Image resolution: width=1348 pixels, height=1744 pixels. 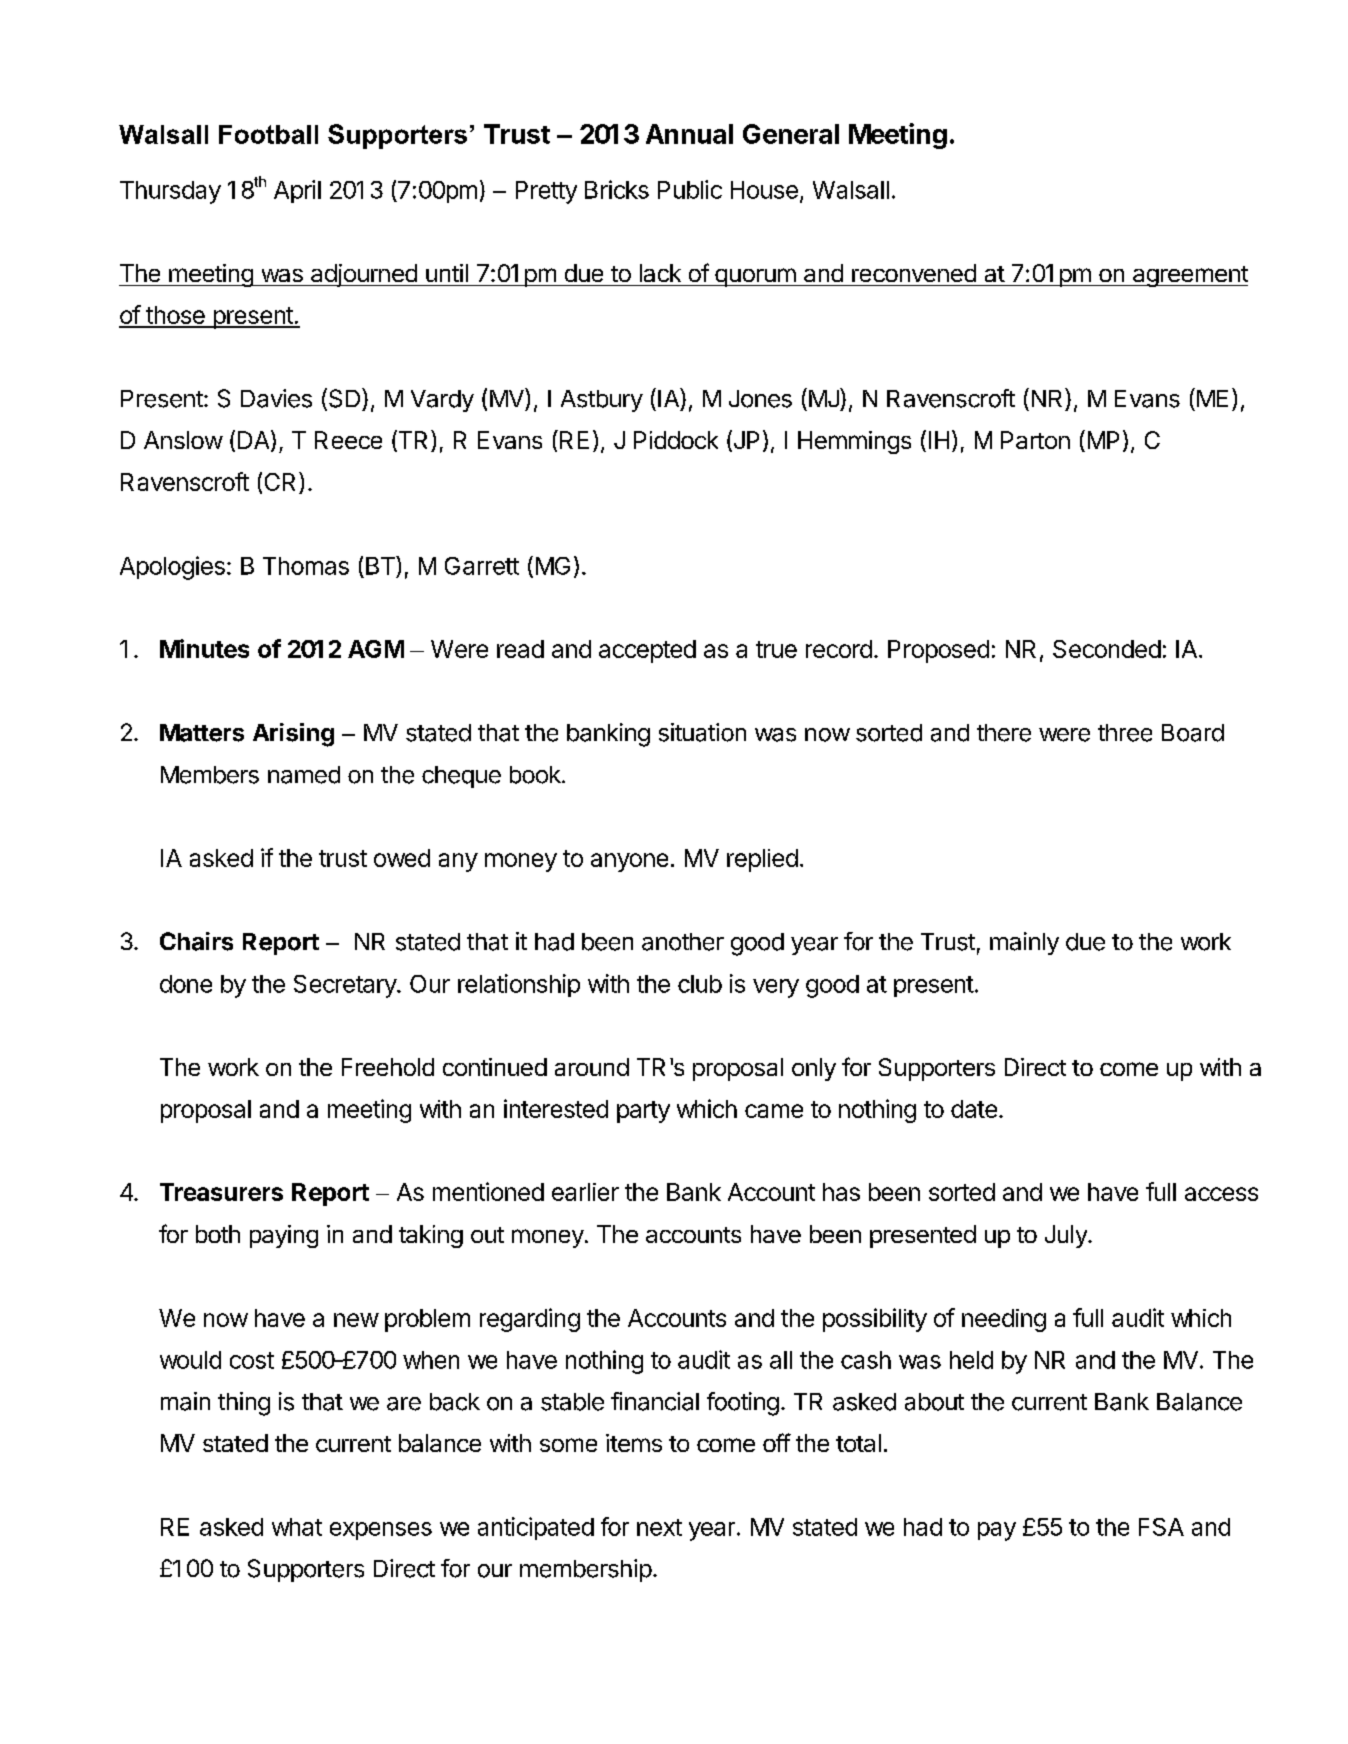 I want to click on club, so click(x=700, y=984).
